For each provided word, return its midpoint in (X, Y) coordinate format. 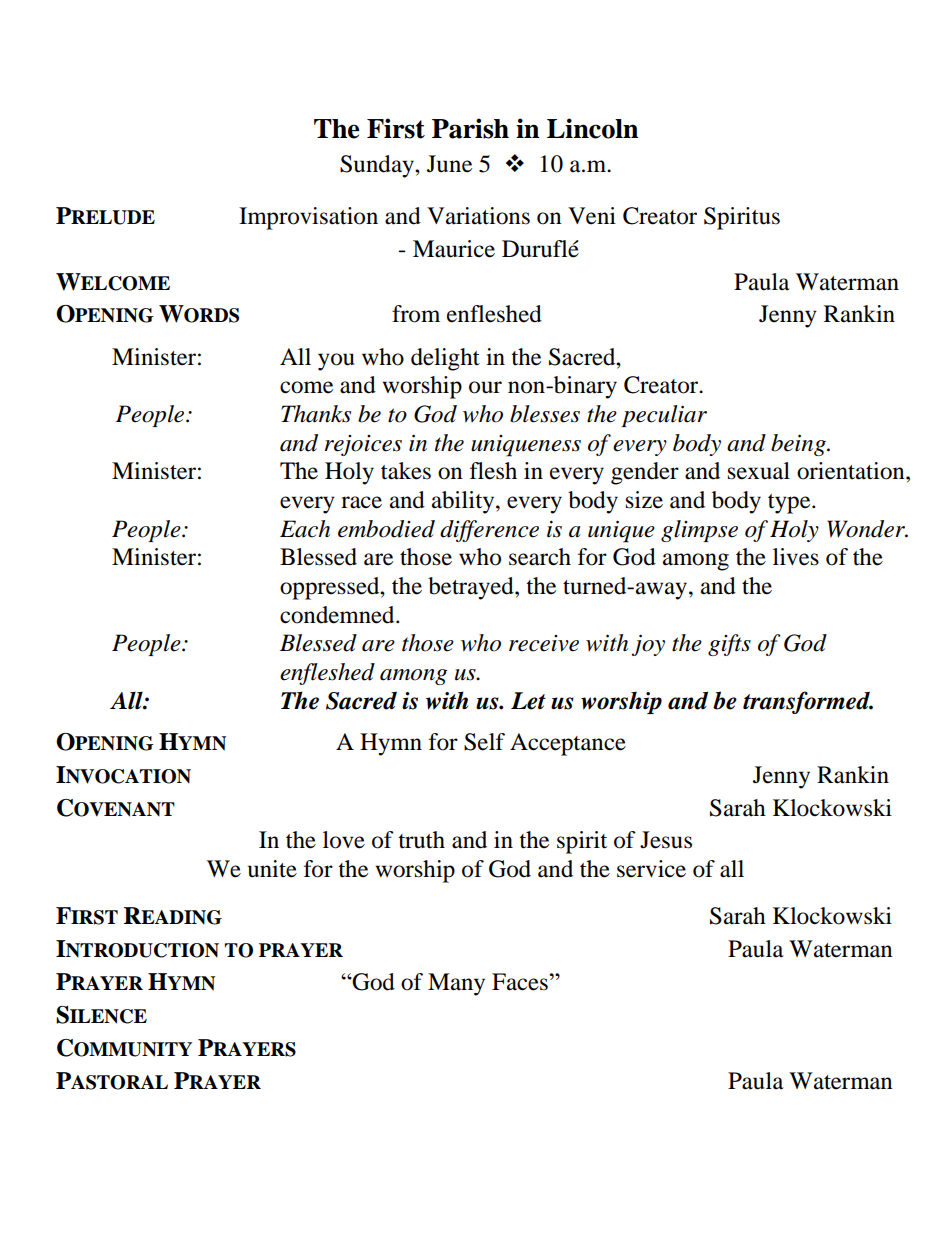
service (651, 869)
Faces (521, 982)
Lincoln (593, 128)
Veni (592, 216)
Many (456, 984)
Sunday (378, 166)
